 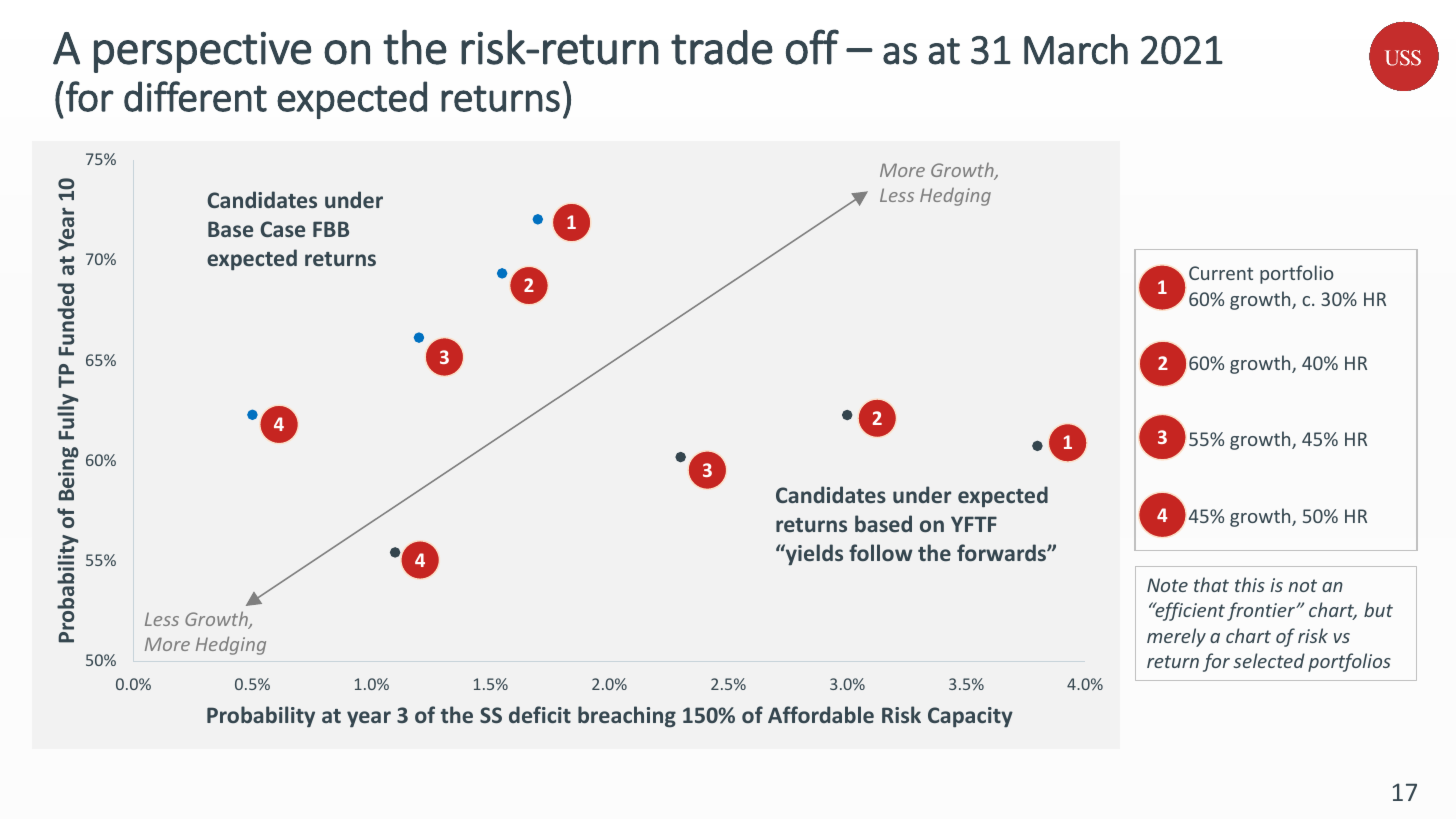 I want to click on Current, so click(x=1221, y=273).
